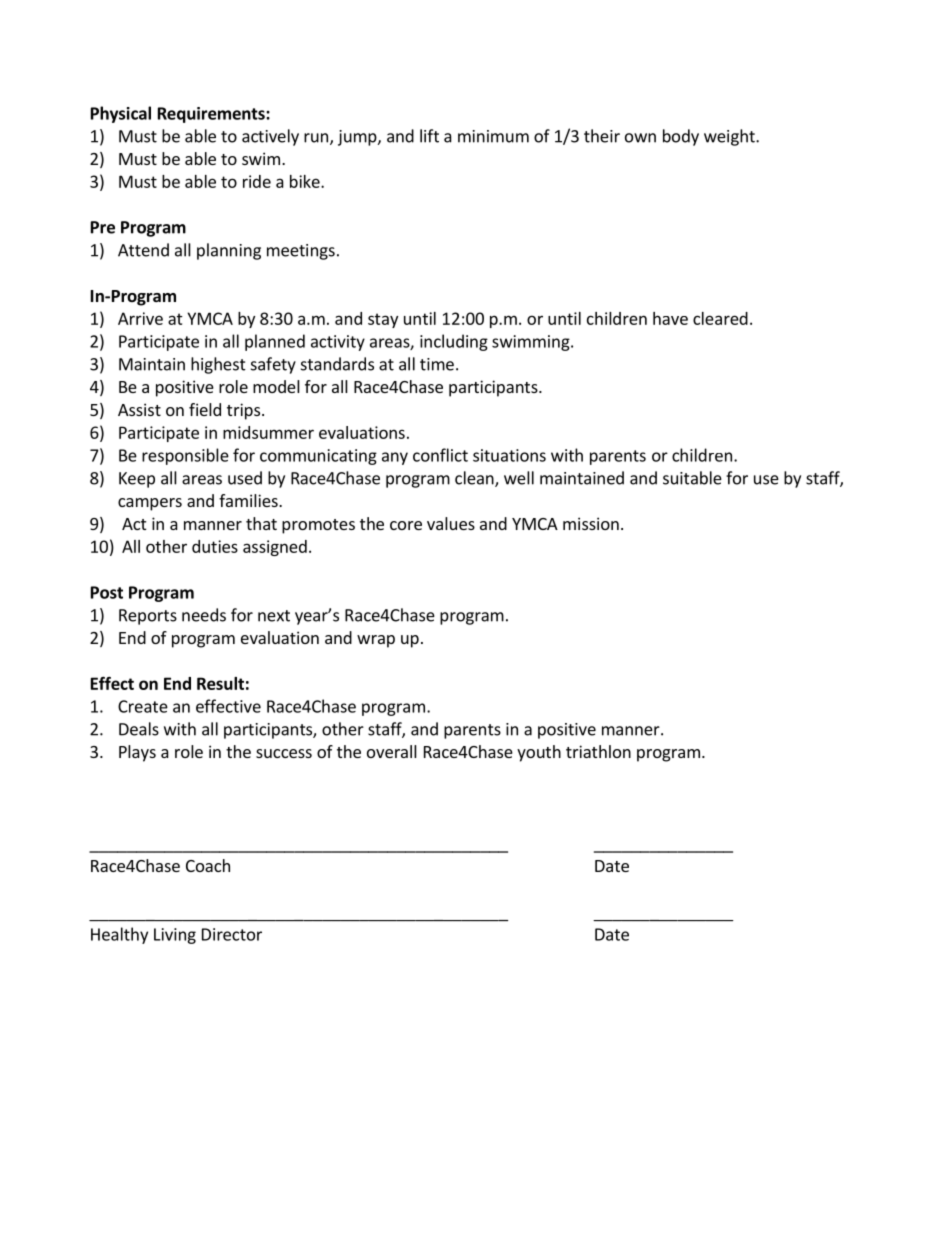 This page has width=952, height=1233. I want to click on own, so click(640, 138).
